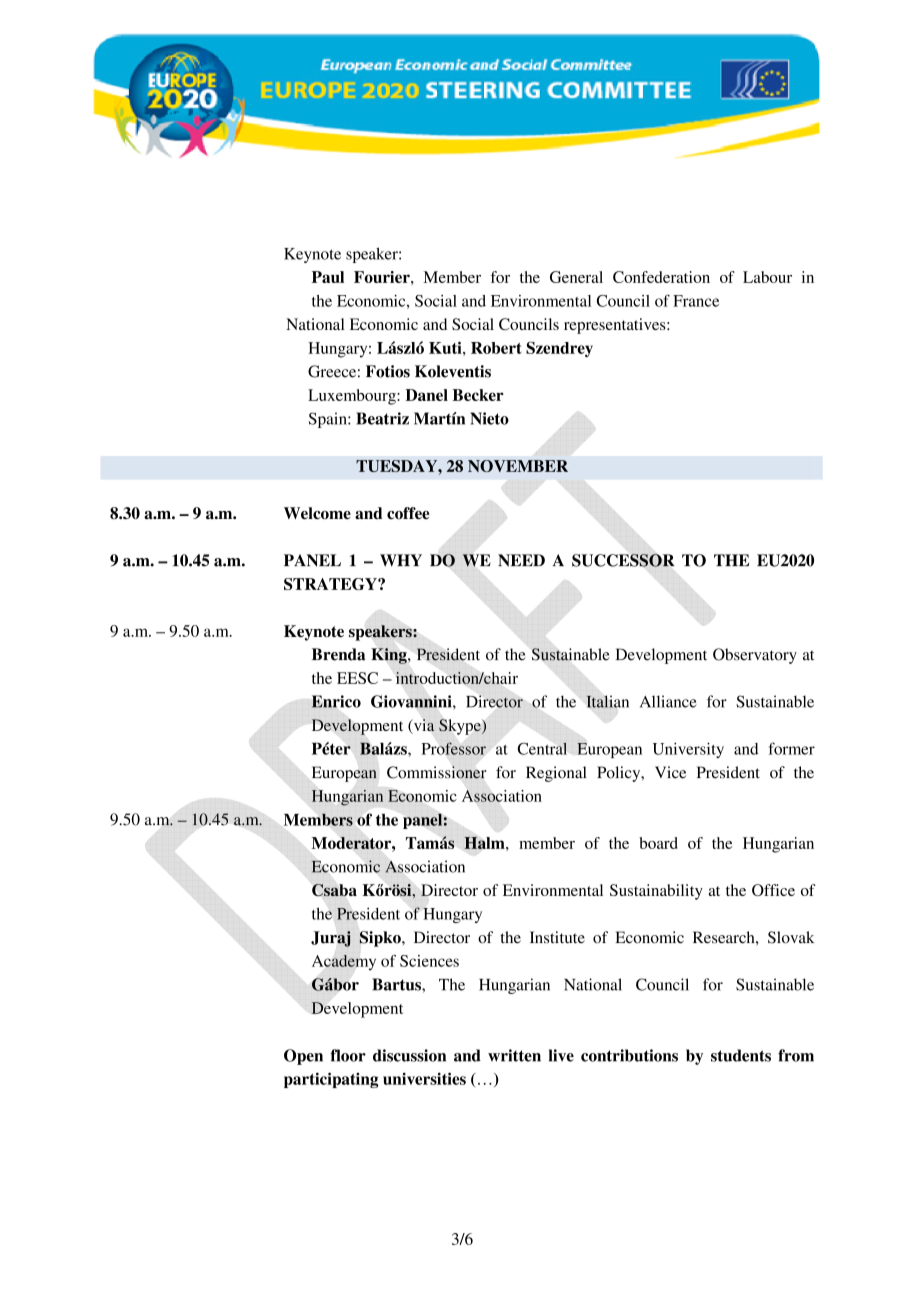  Describe the element at coordinates (773, 890) in the document. I see `Office` at that location.
